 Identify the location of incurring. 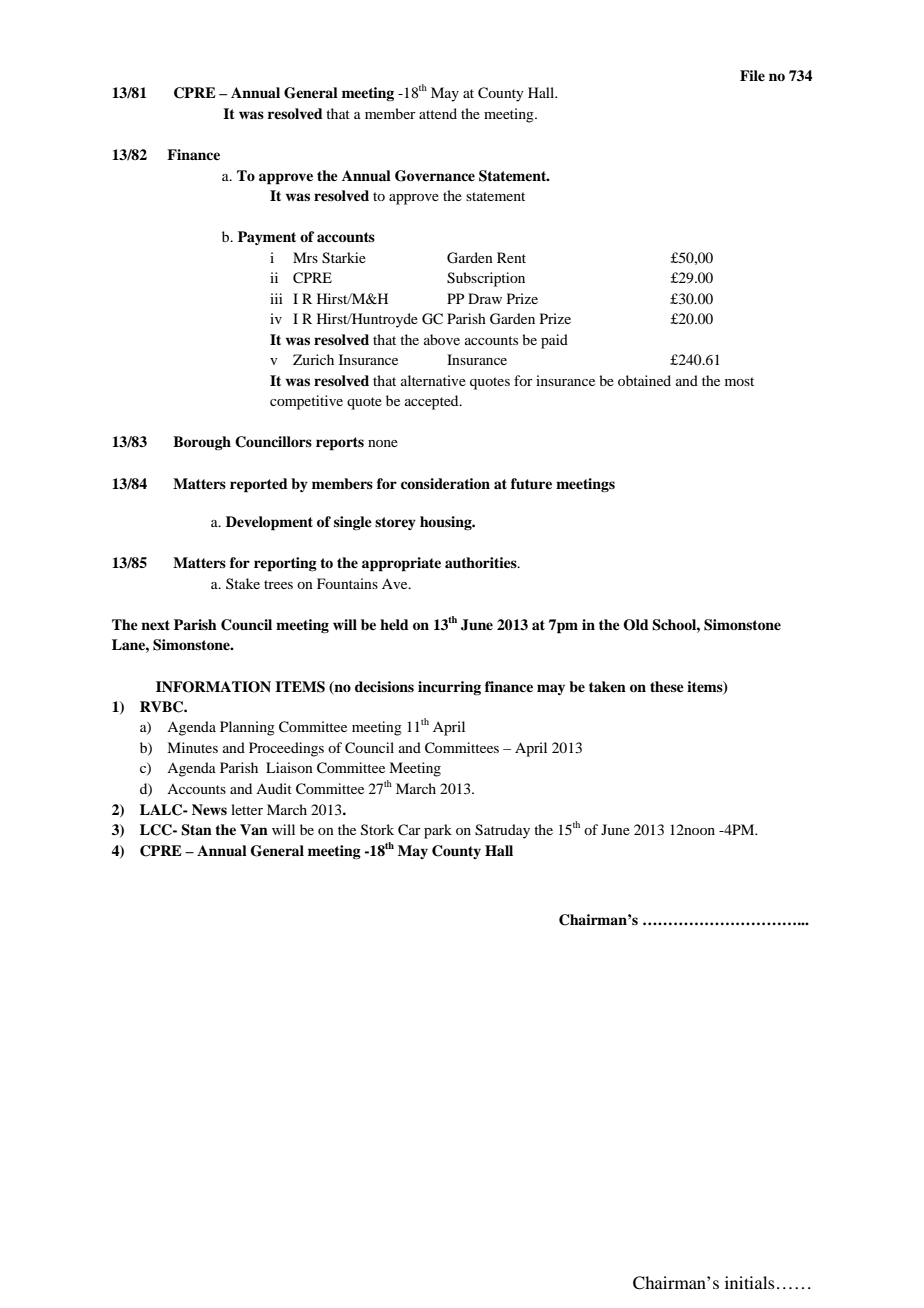
(449, 688).
